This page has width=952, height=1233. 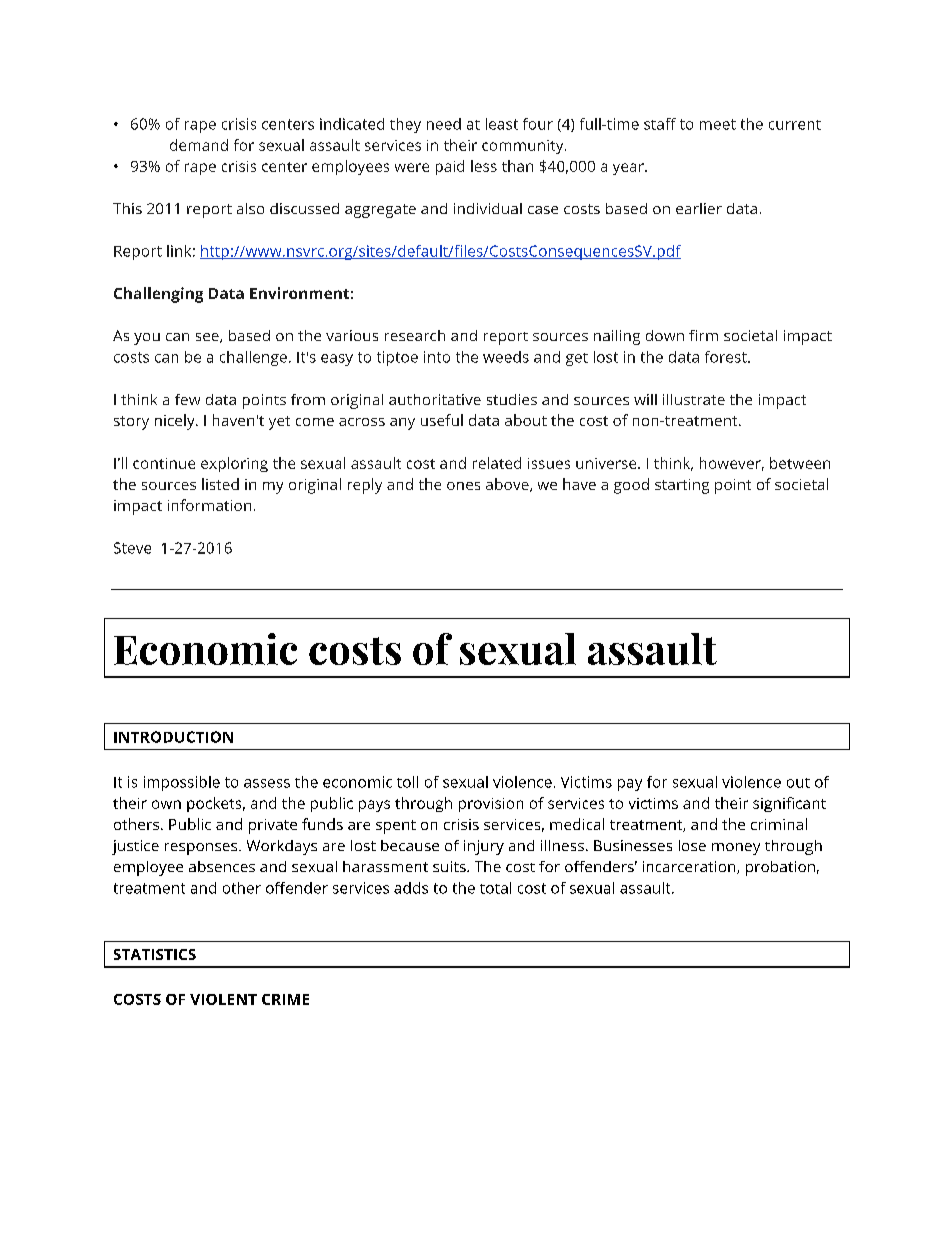 I want to click on nicely, so click(x=176, y=422).
